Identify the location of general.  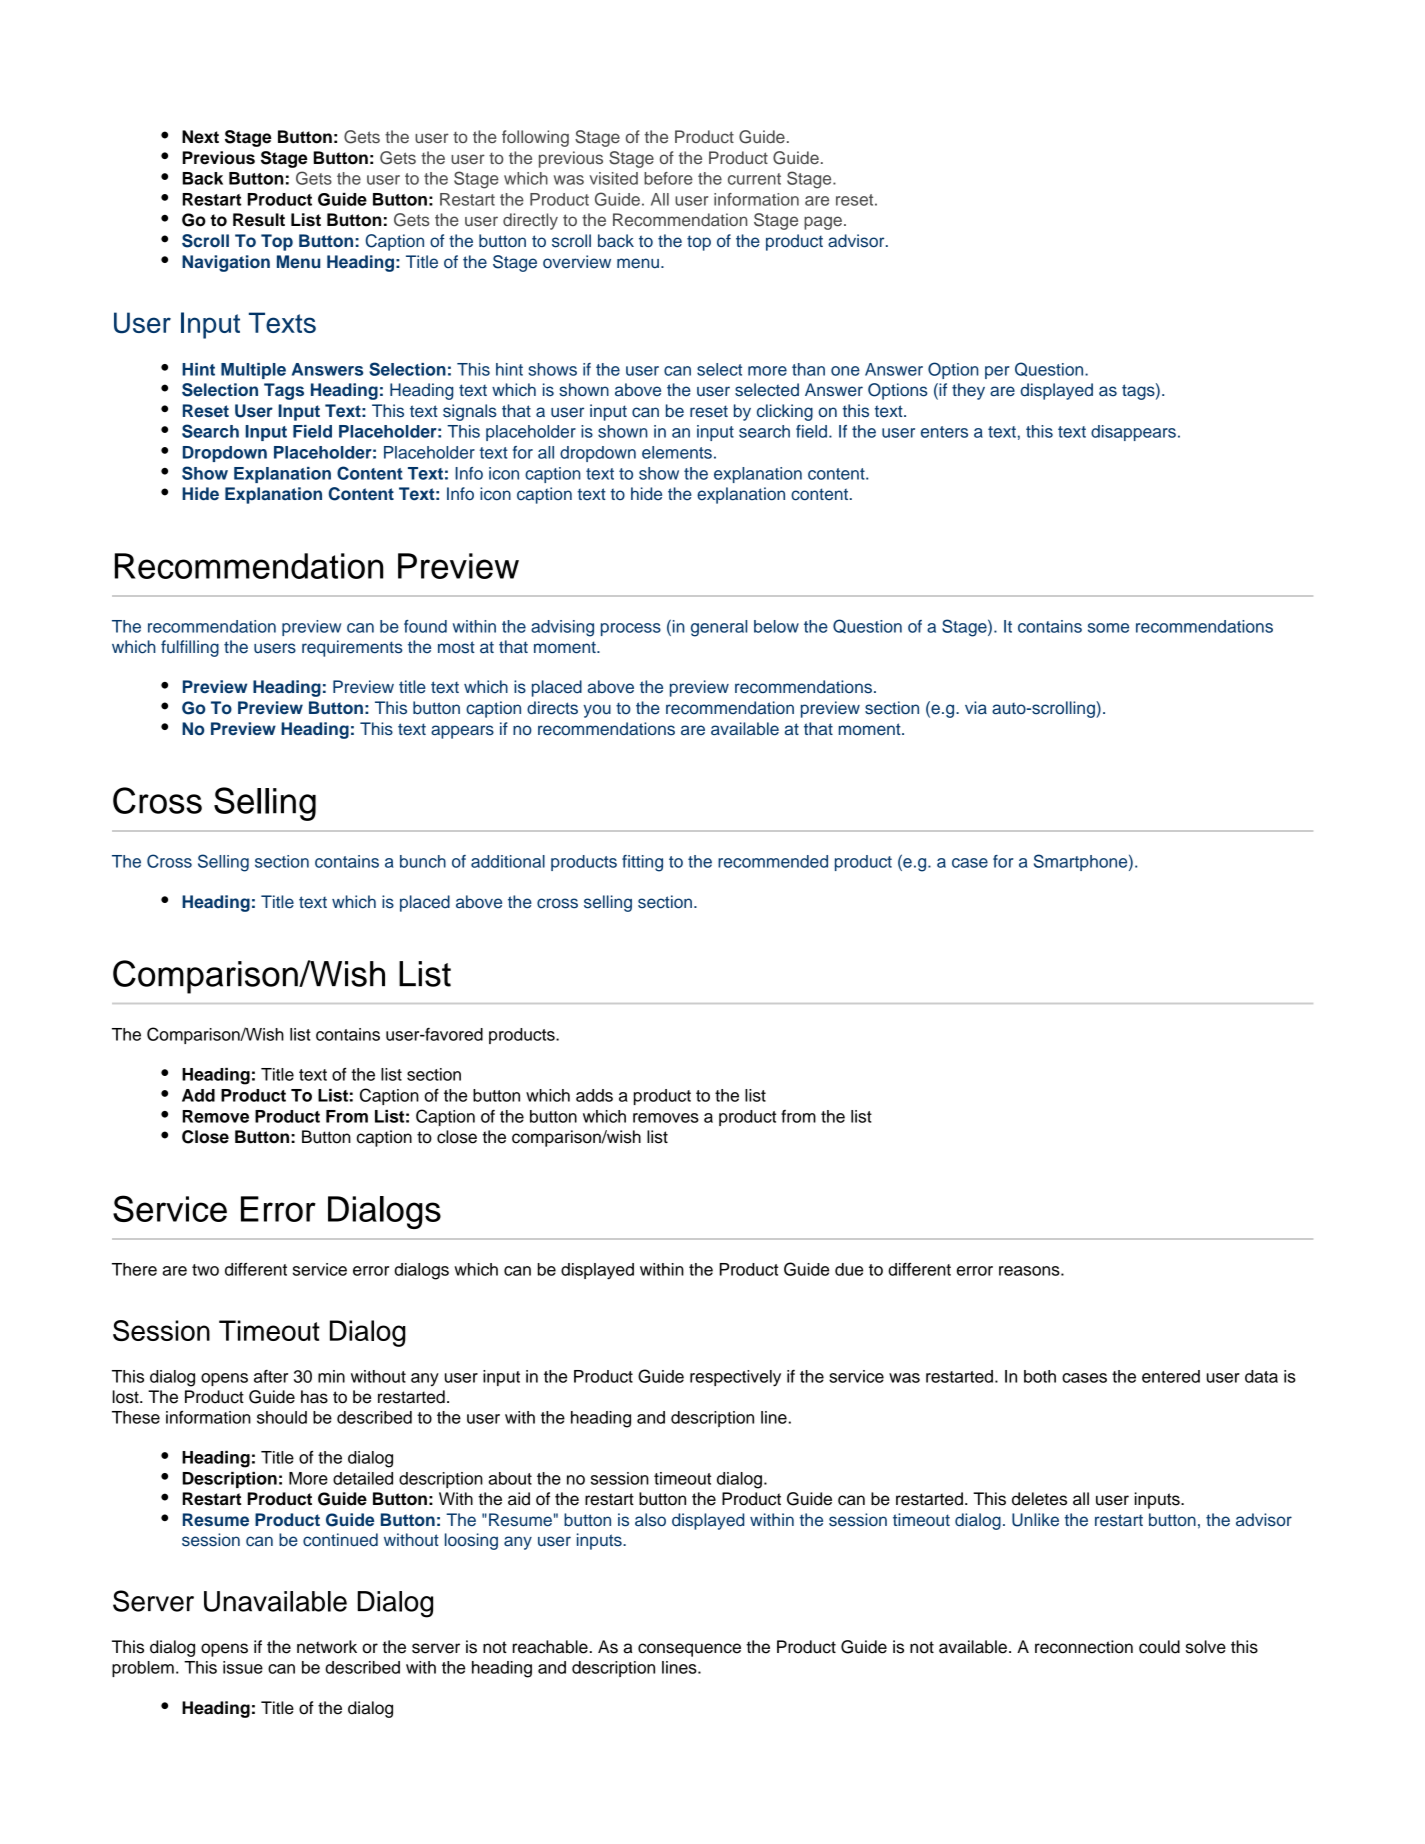
(719, 628).
